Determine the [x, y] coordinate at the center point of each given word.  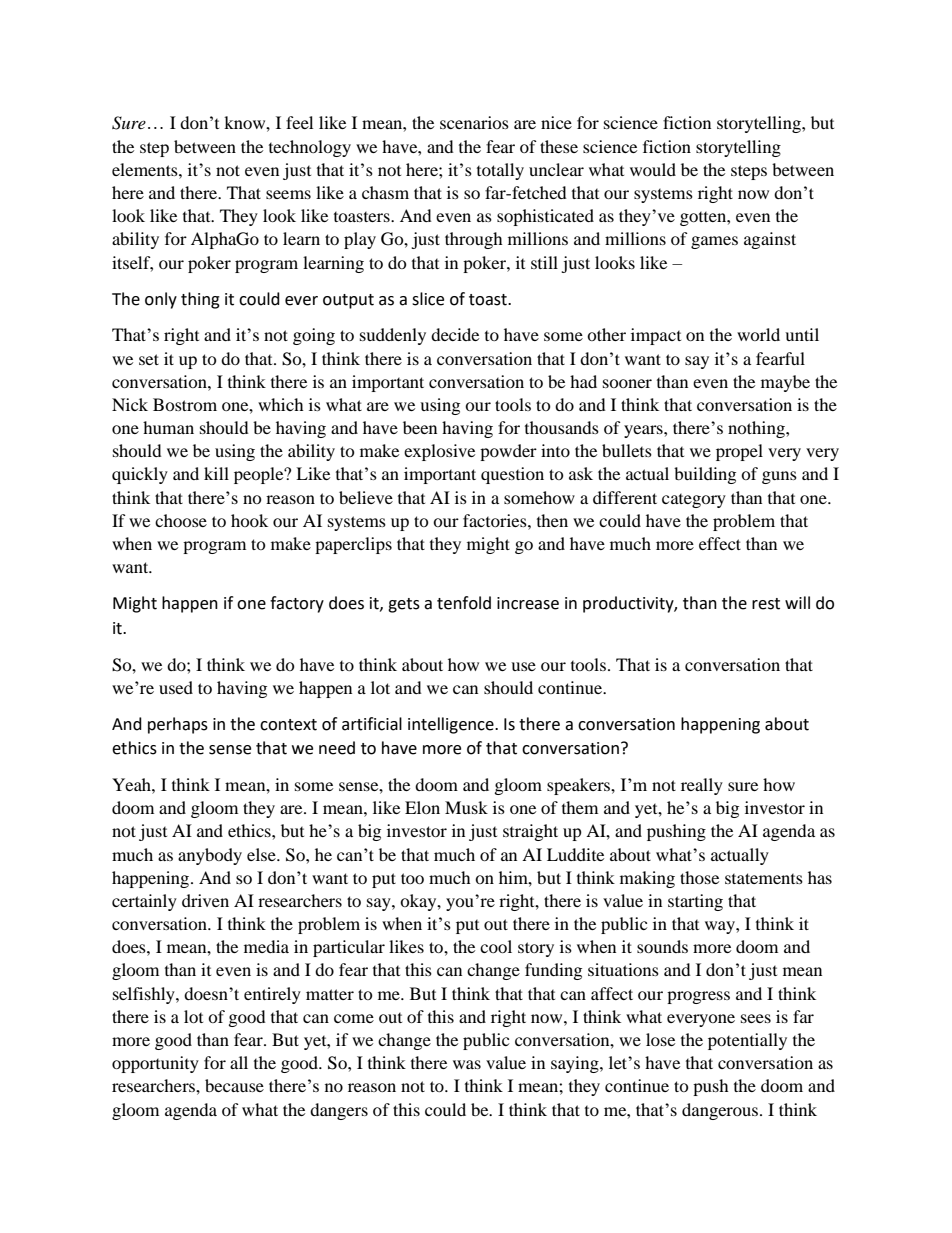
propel [739, 452]
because [234, 1085]
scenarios [474, 122]
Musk [466, 807]
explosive [439, 452]
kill [216, 473]
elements [146, 169]
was [467, 1064]
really [702, 786]
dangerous [720, 1111]
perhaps [178, 725]
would [653, 169]
